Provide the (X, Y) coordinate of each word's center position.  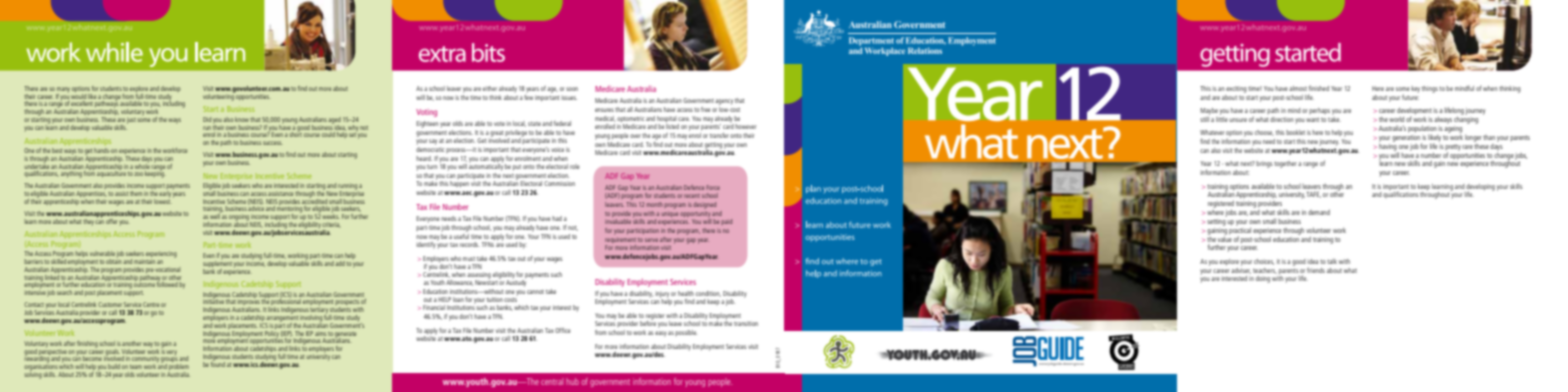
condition (708, 294)
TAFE (1314, 195)
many (63, 91)
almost (1298, 88)
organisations (41, 367)
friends (1316, 270)
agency (724, 102)
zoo (138, 174)
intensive (35, 291)
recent (692, 196)
